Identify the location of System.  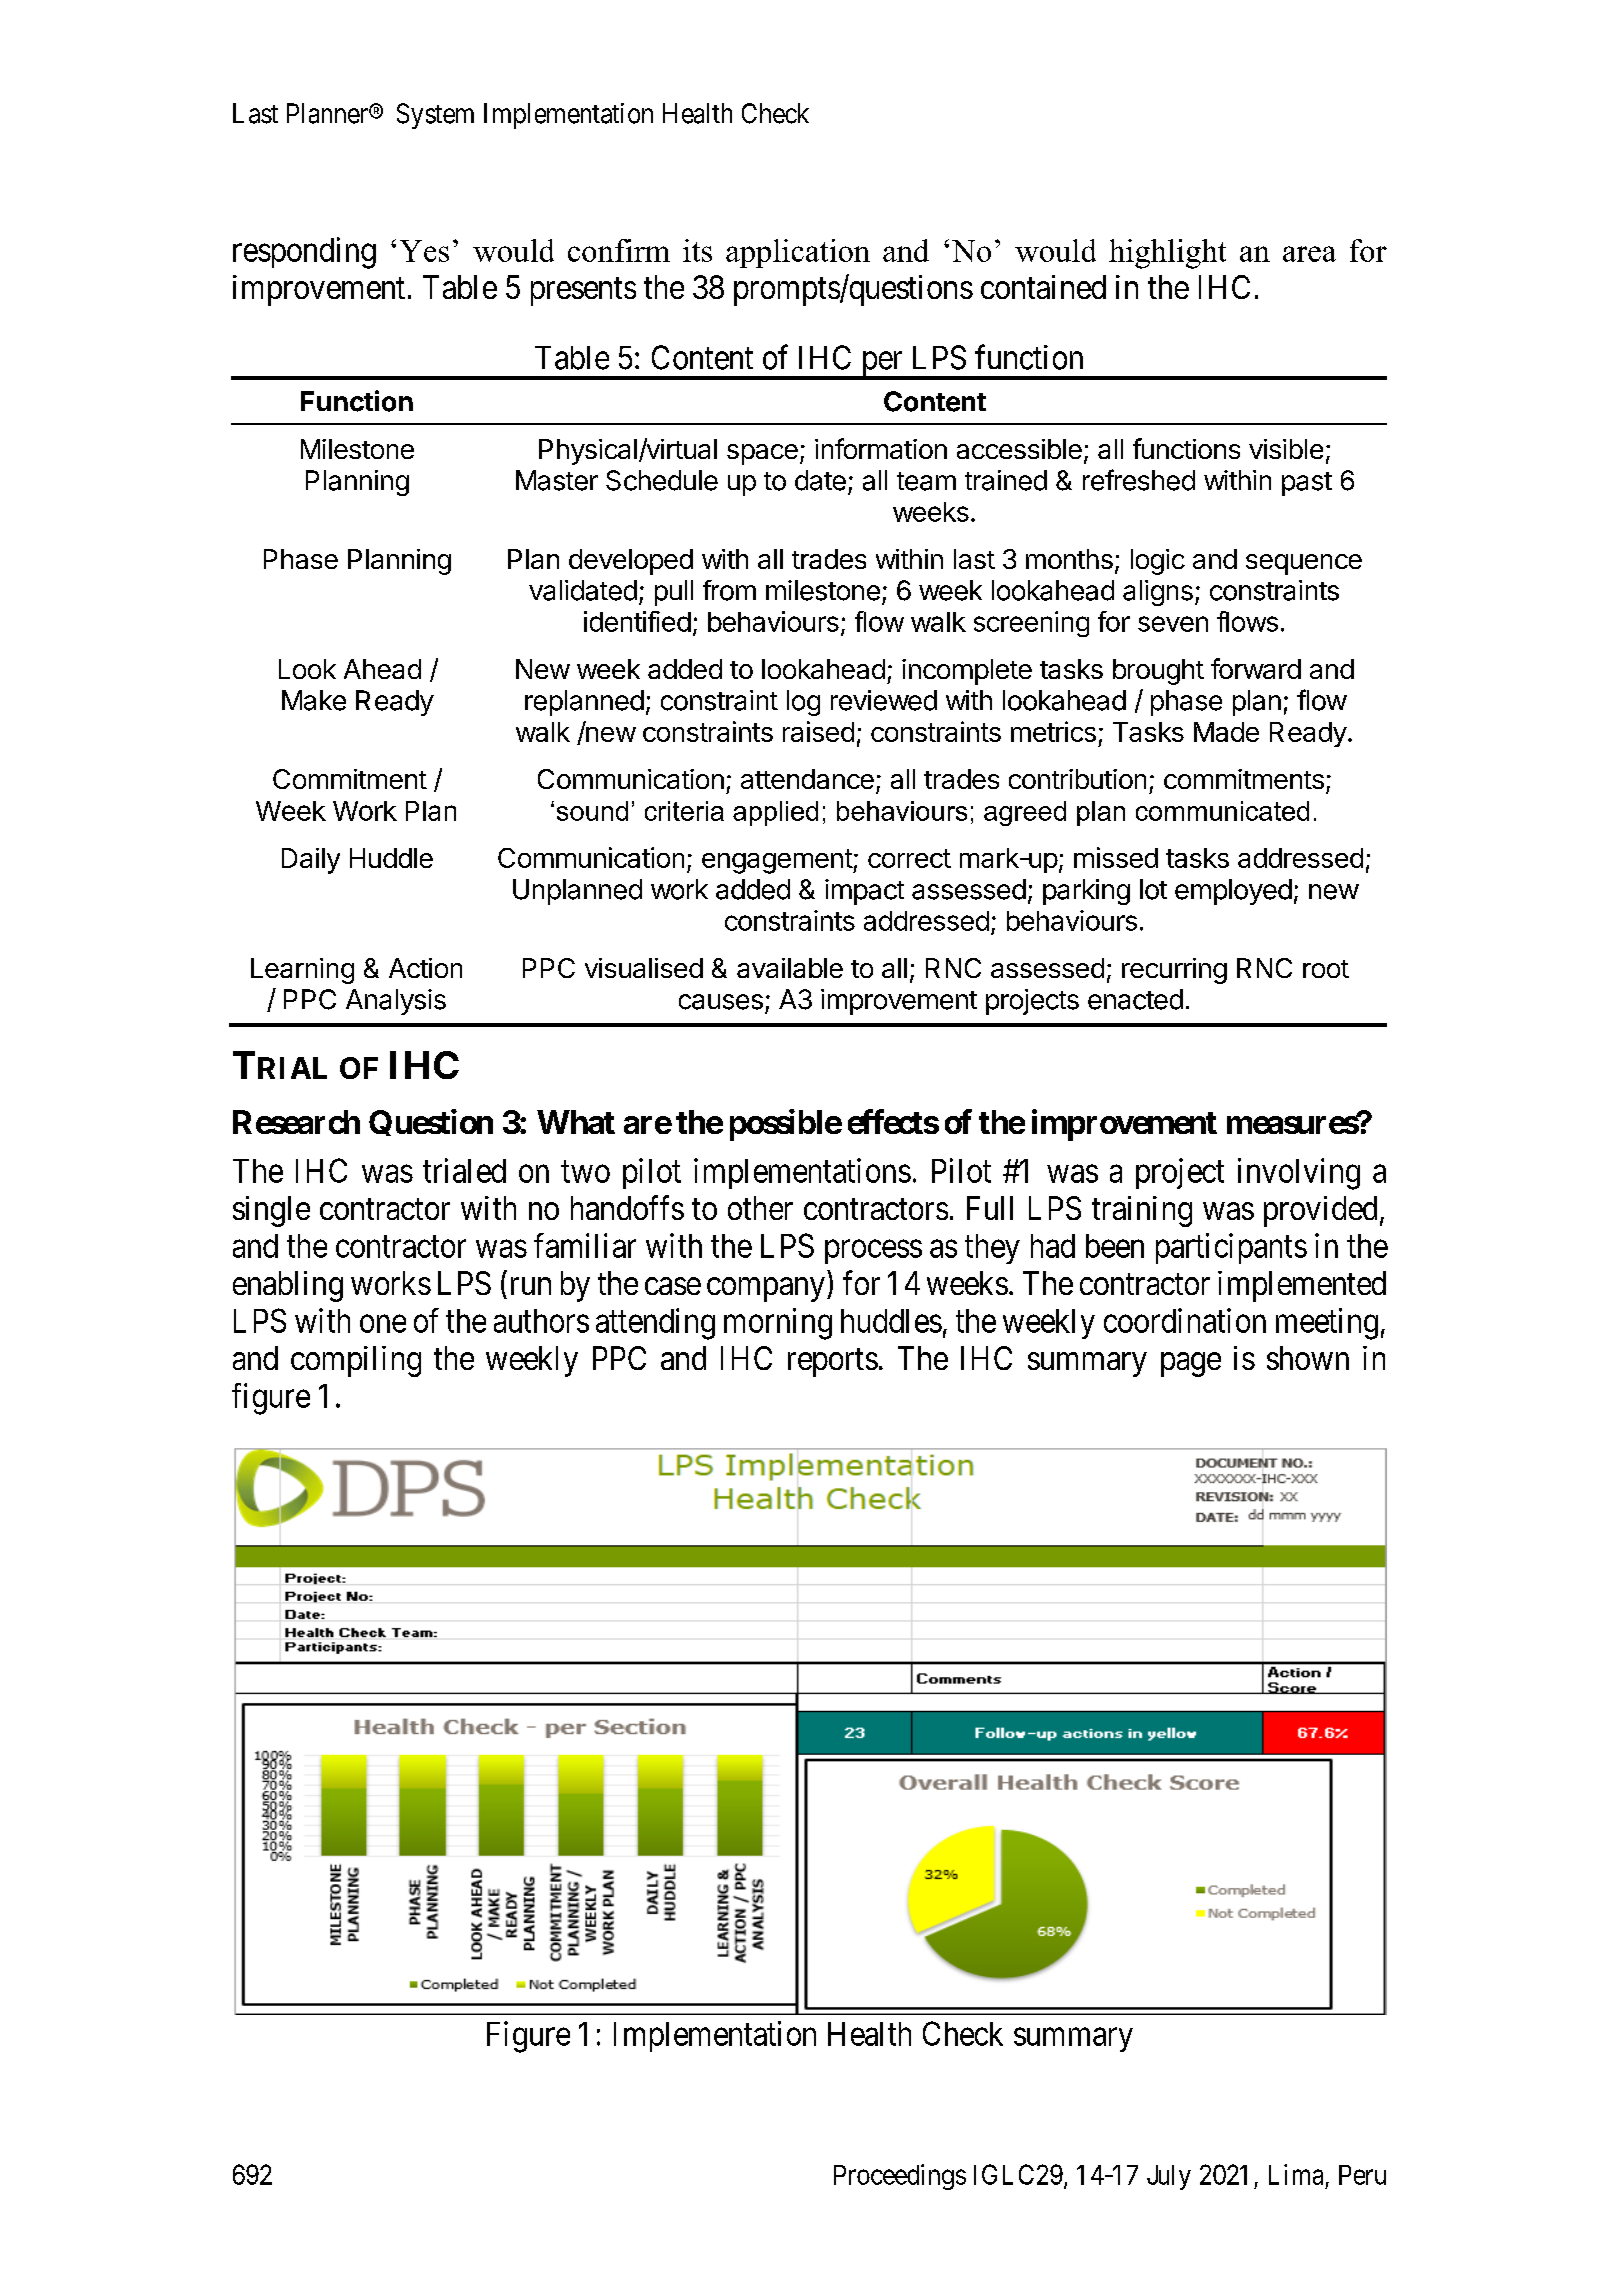
(435, 116).
